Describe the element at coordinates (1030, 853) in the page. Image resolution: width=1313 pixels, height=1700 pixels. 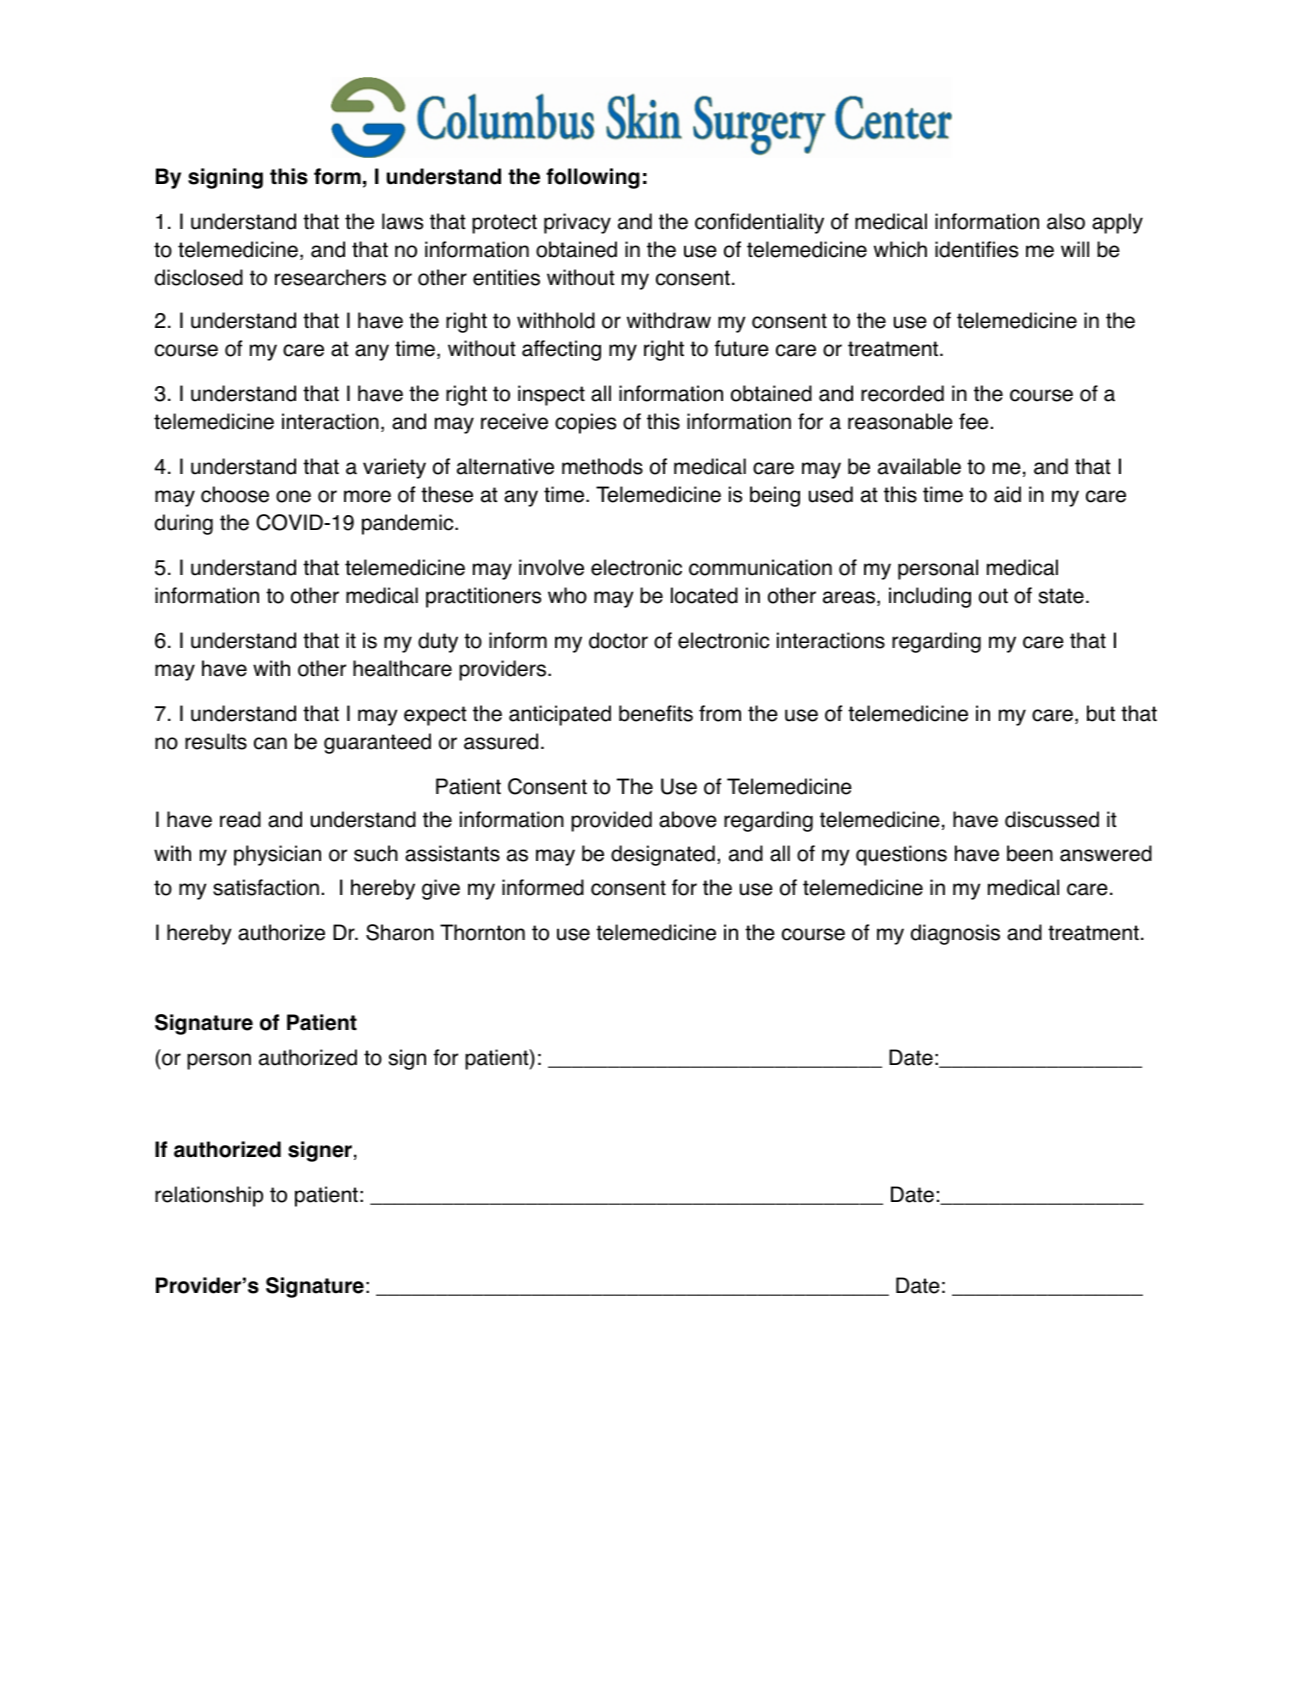
I see `been` at that location.
